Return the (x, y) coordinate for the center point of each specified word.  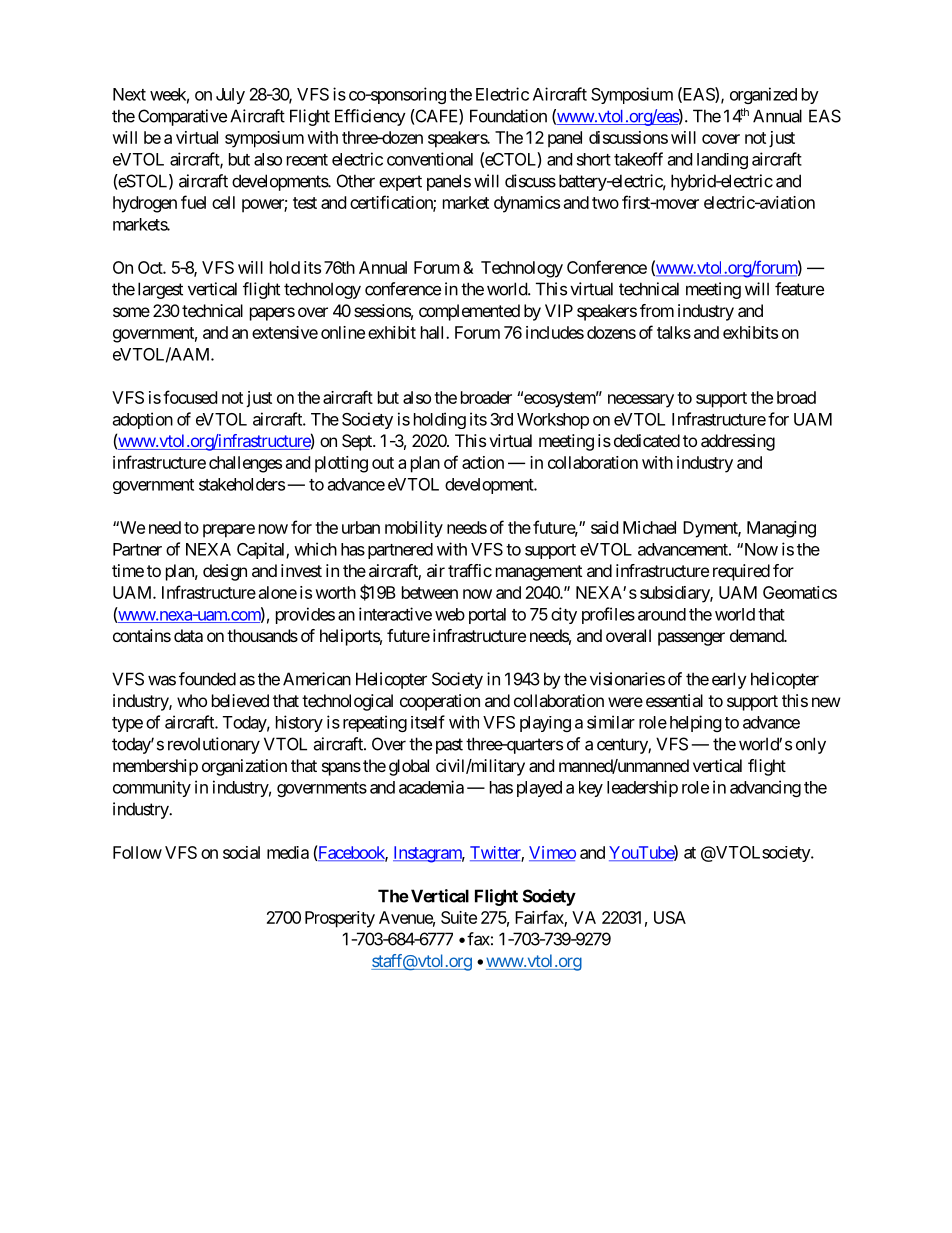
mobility (414, 529)
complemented (469, 312)
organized (763, 95)
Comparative (182, 117)
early (729, 680)
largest (160, 290)
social (241, 852)
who (192, 700)
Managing (781, 529)
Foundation (508, 116)
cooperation (440, 702)
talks (674, 332)
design (225, 572)
